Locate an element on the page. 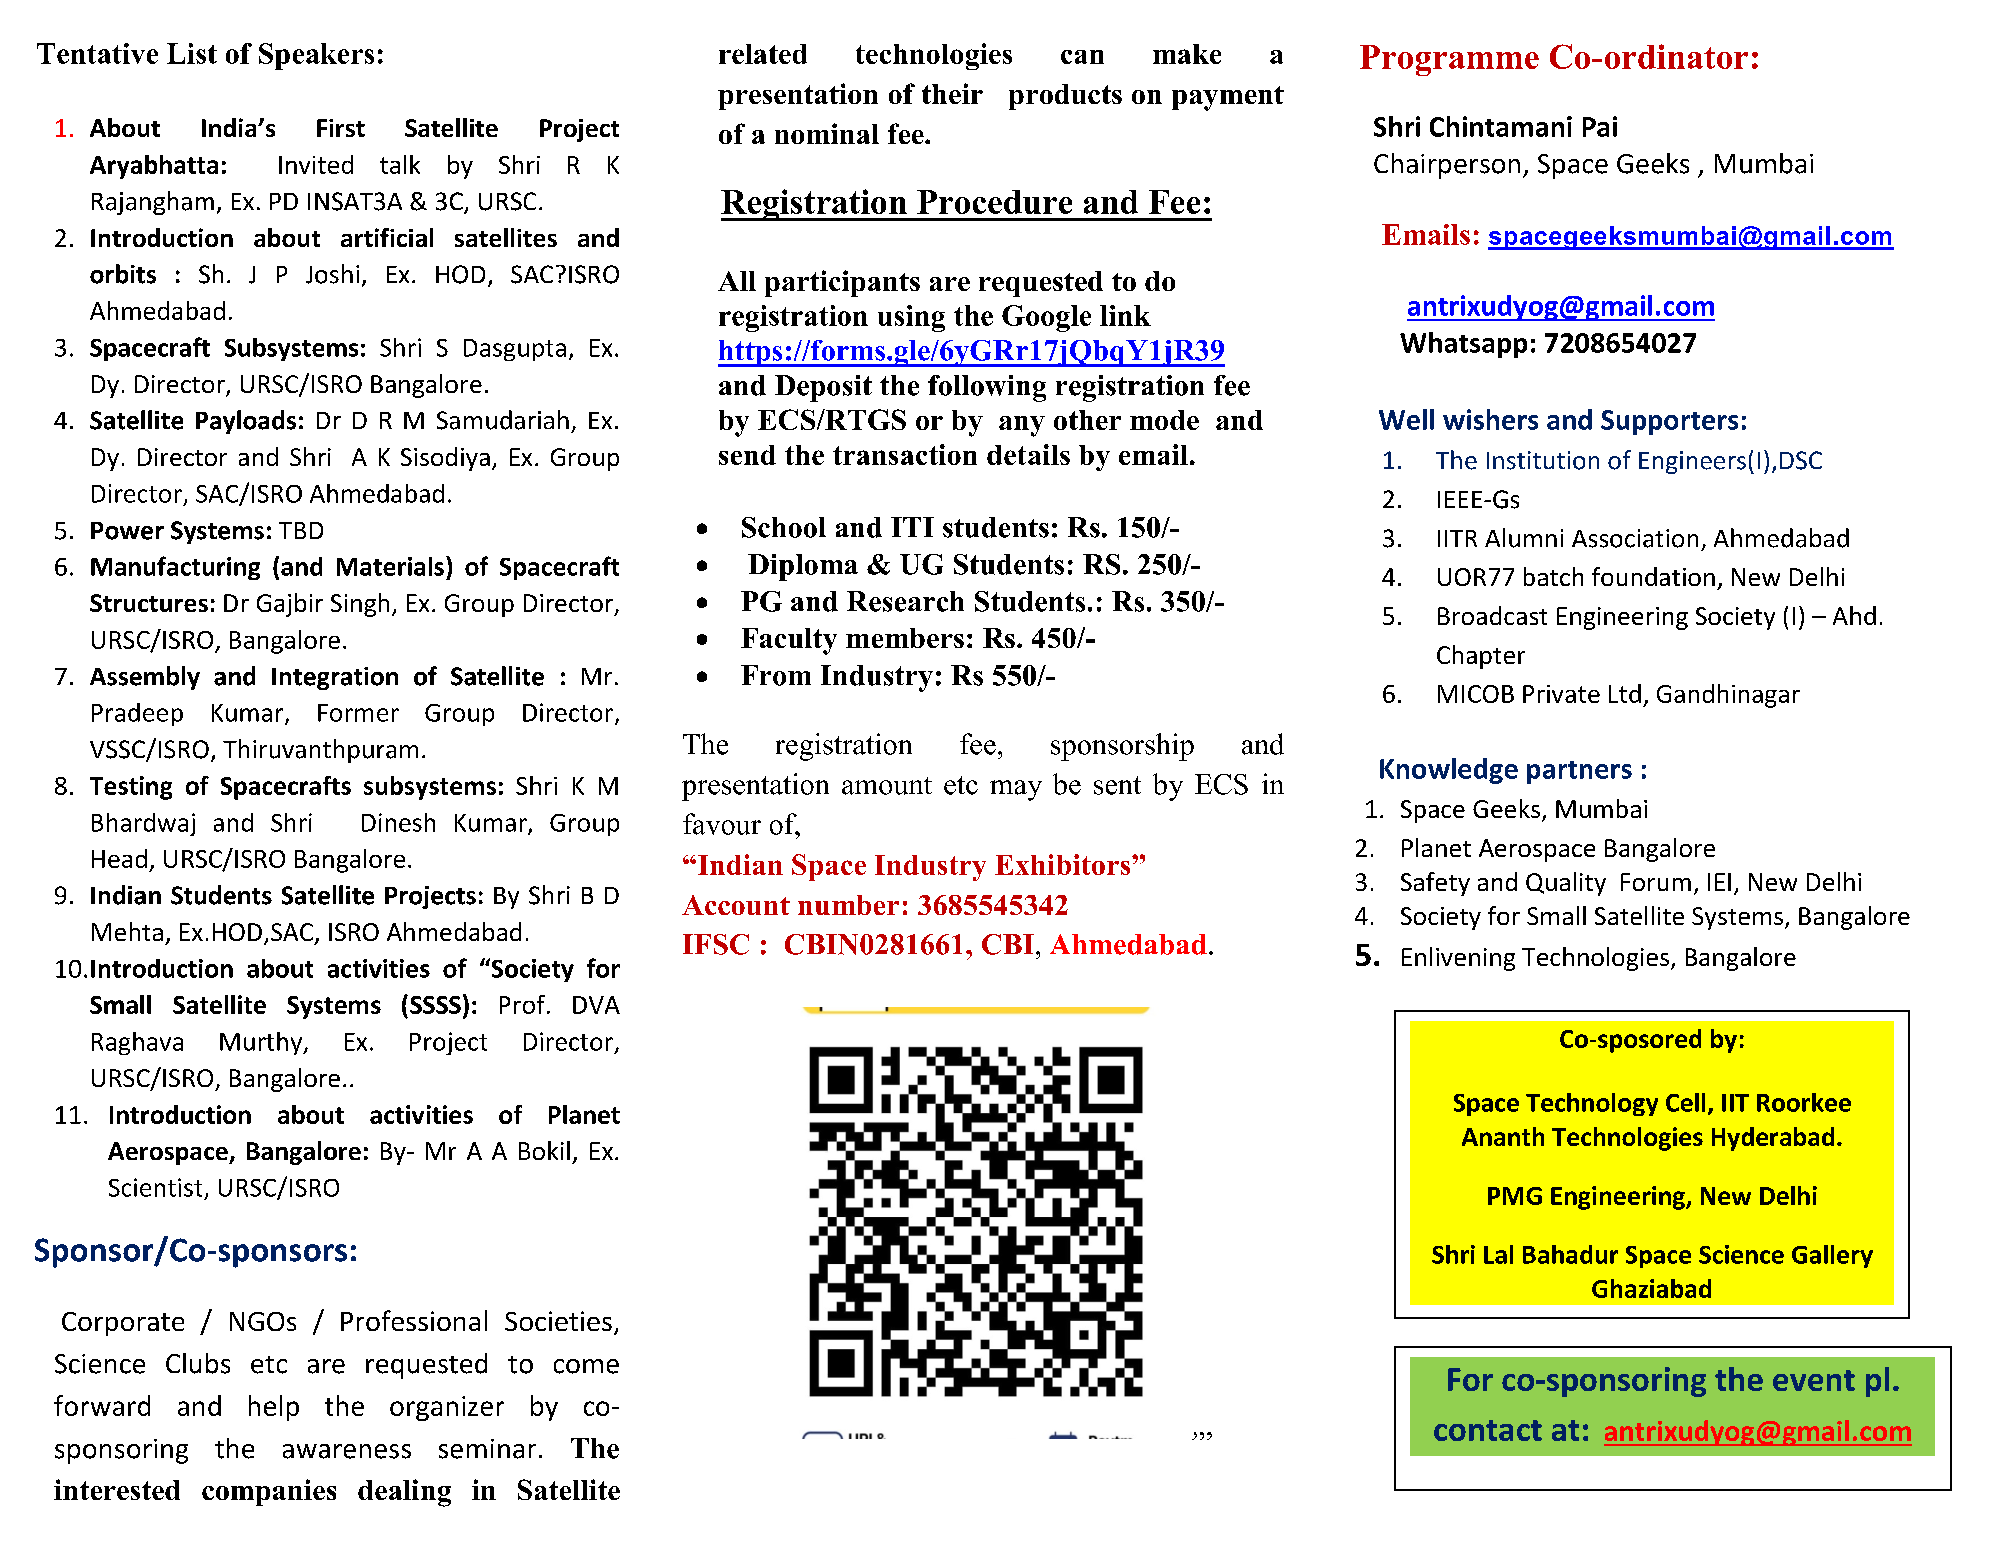  Pai is located at coordinates (1600, 126).
